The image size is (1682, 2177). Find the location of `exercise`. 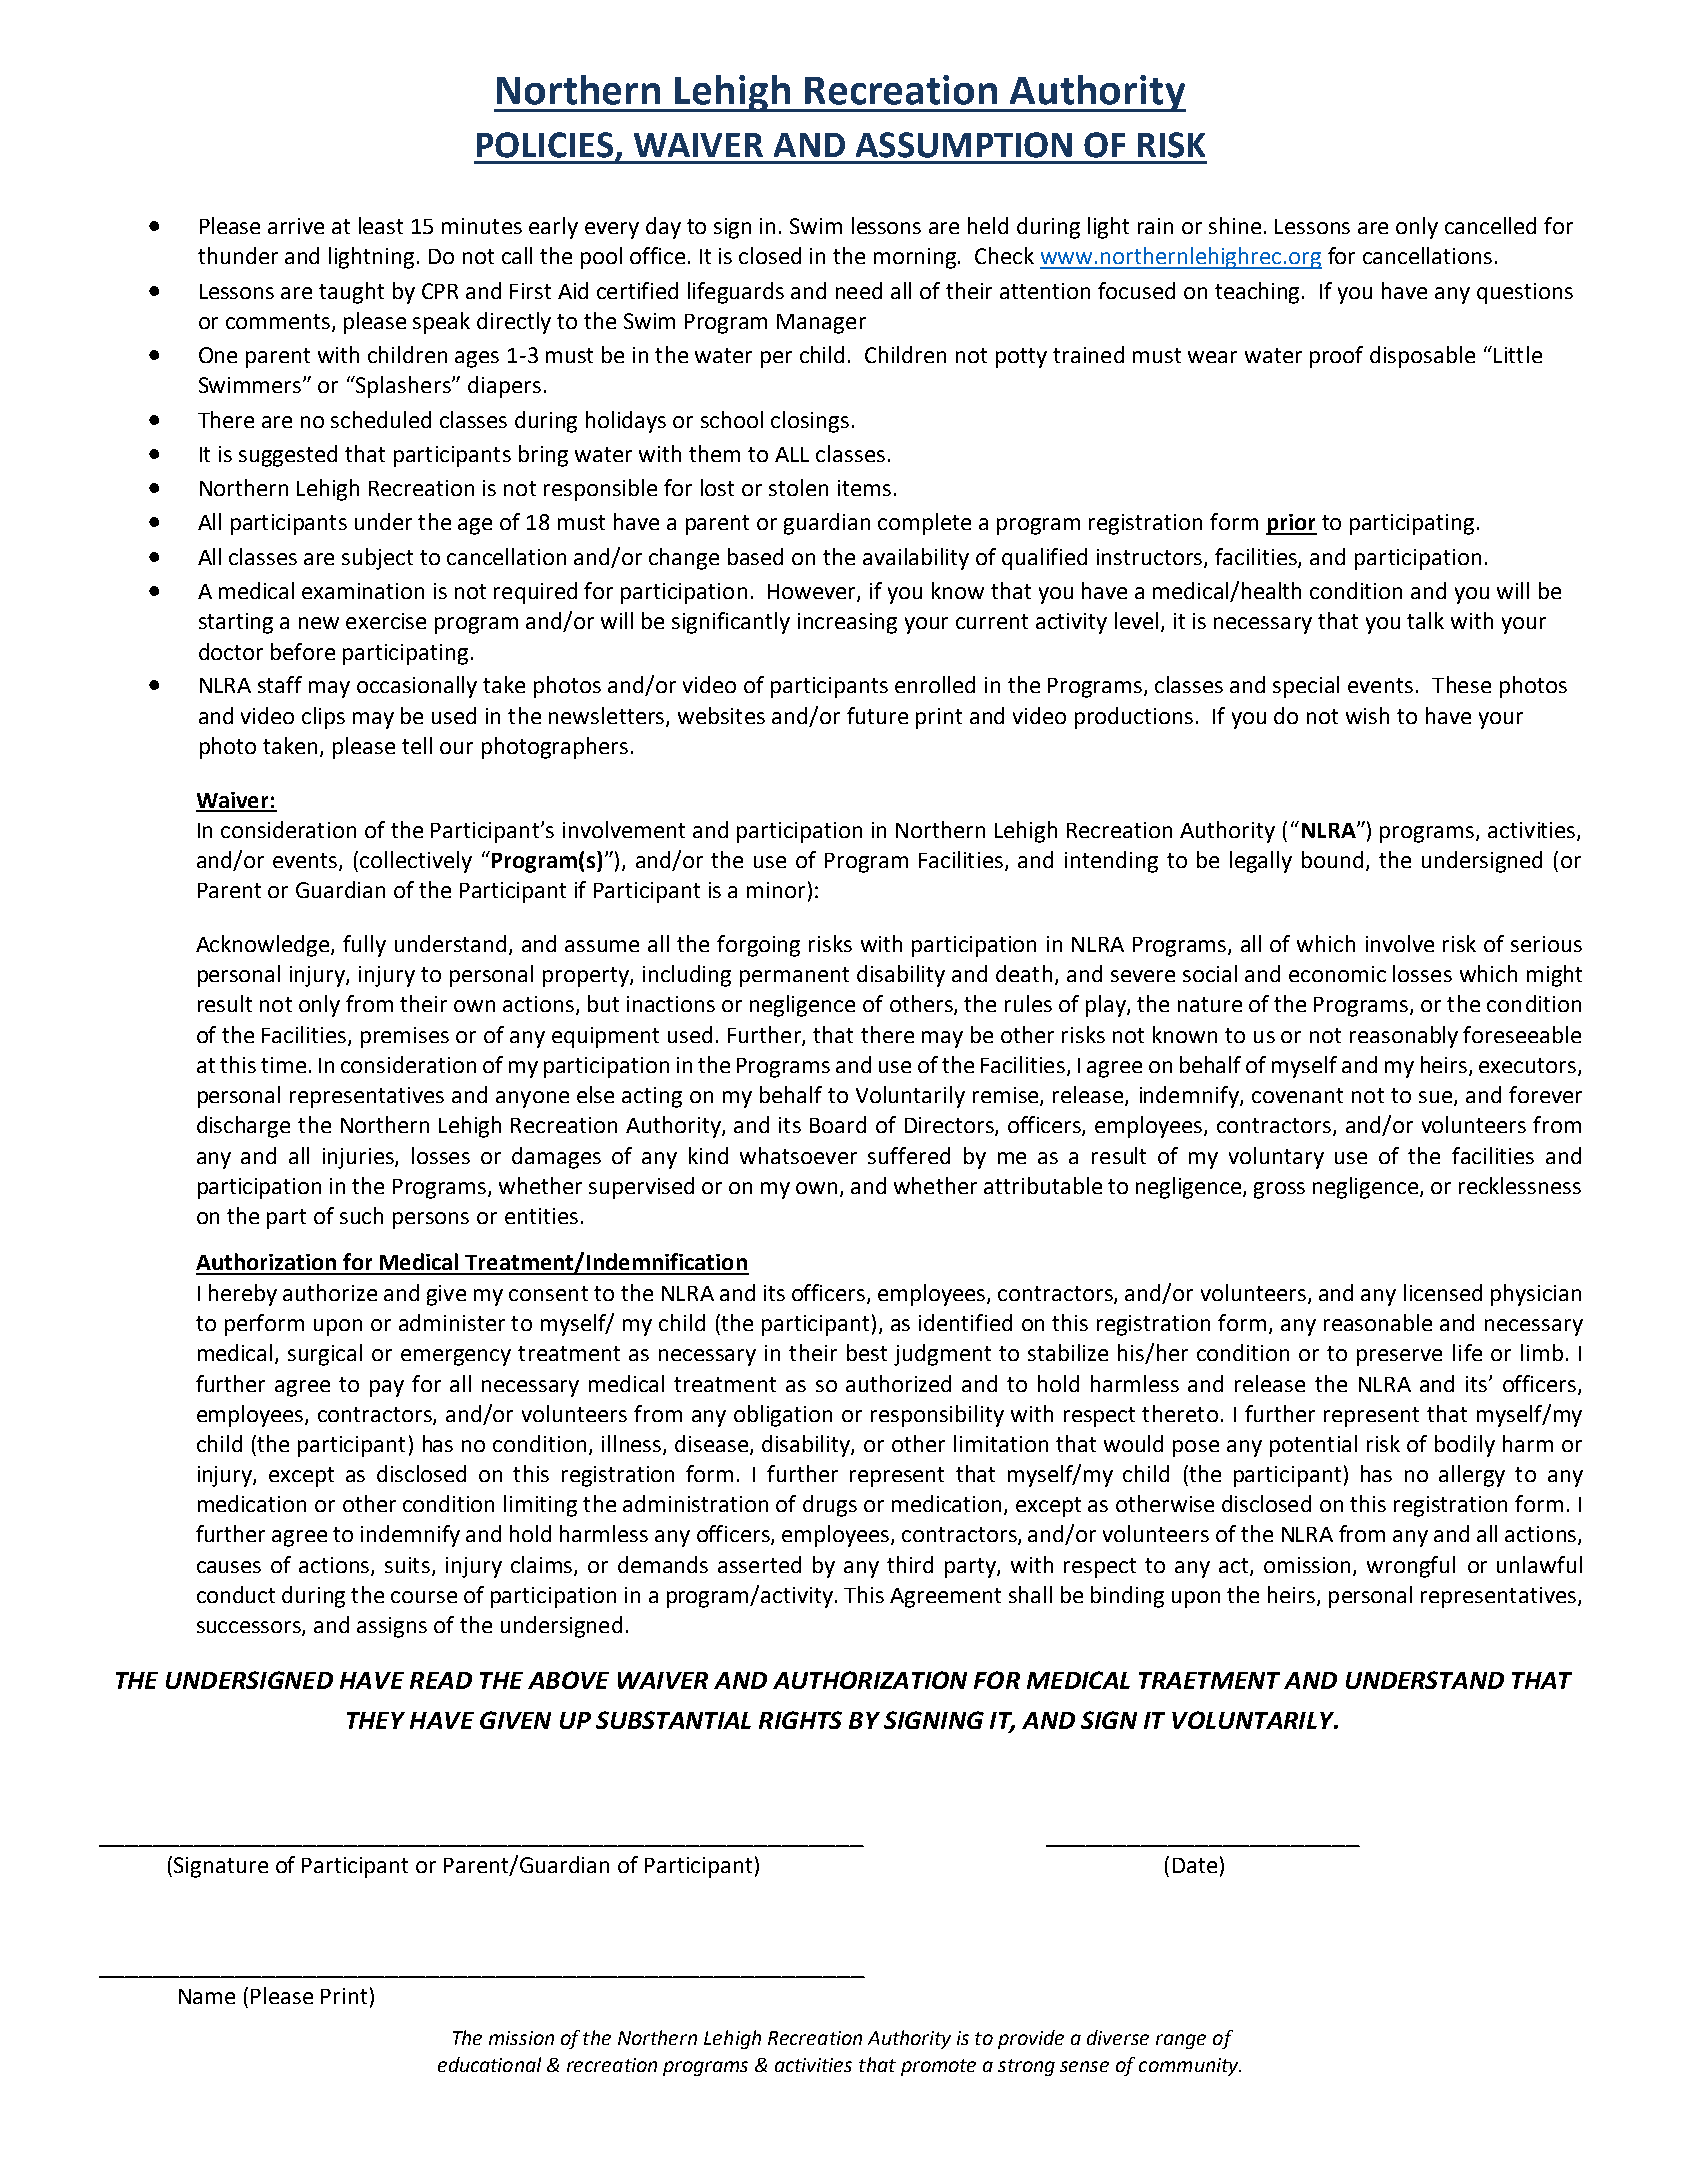

exercise is located at coordinates (386, 621).
